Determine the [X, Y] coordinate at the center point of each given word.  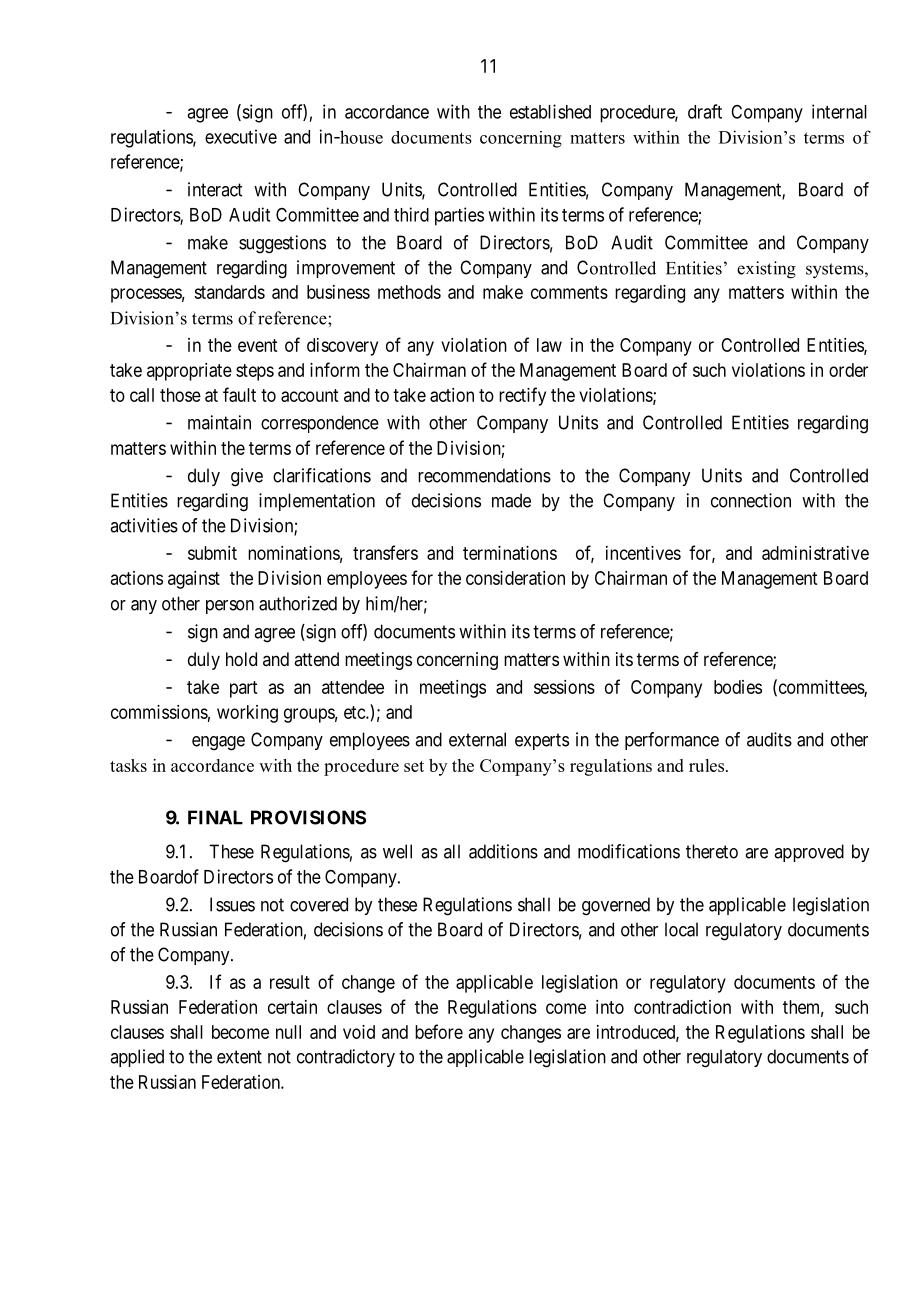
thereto [712, 851]
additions [503, 851]
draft [705, 111]
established [550, 111]
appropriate [189, 372]
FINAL [215, 817]
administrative [815, 553]
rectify [522, 396]
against [194, 580]
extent [239, 1057]
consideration [515, 578]
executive [241, 136]
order [848, 370]
